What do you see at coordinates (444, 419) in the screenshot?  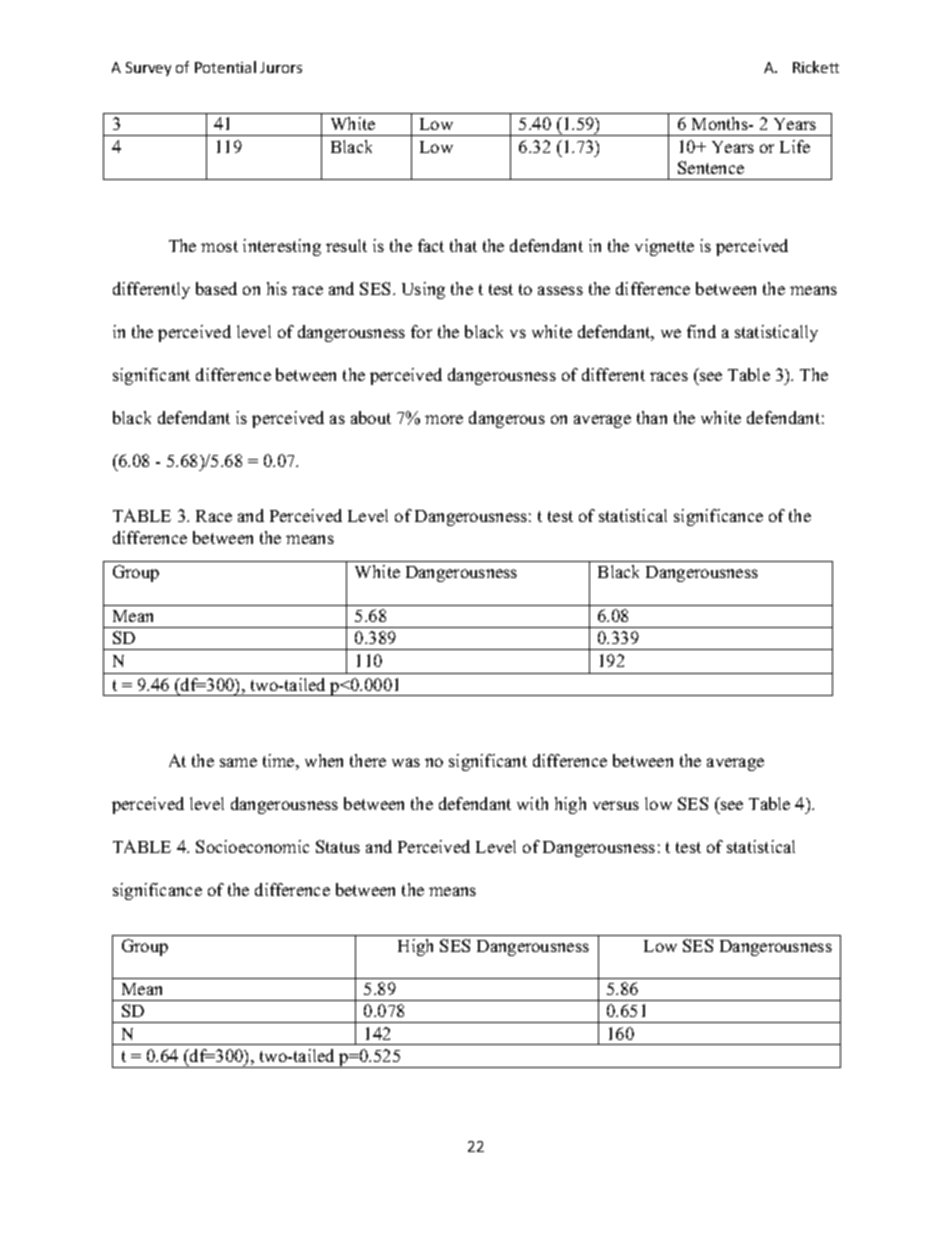 I see `more` at bounding box center [444, 419].
